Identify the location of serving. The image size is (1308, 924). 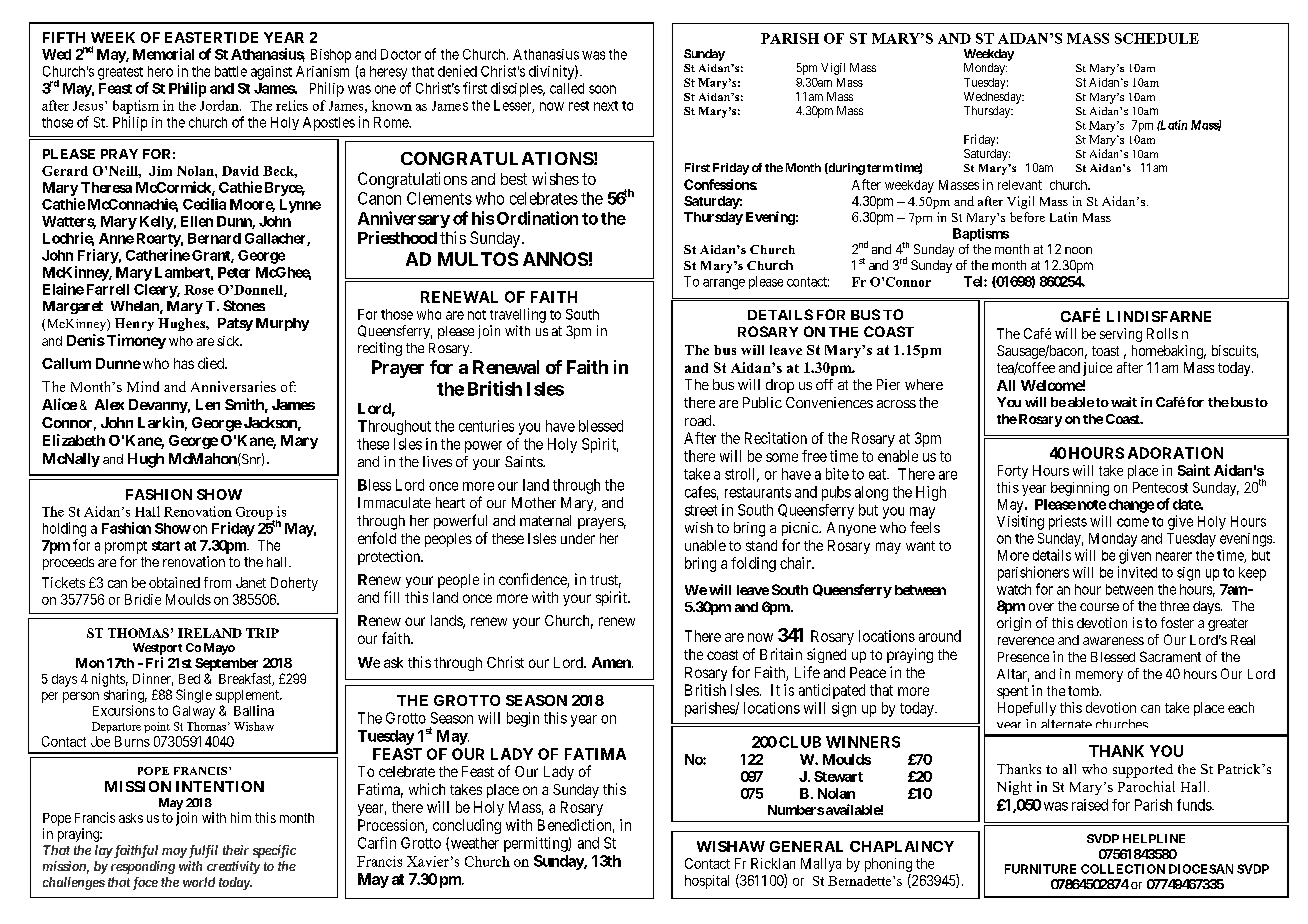
(1121, 335).
